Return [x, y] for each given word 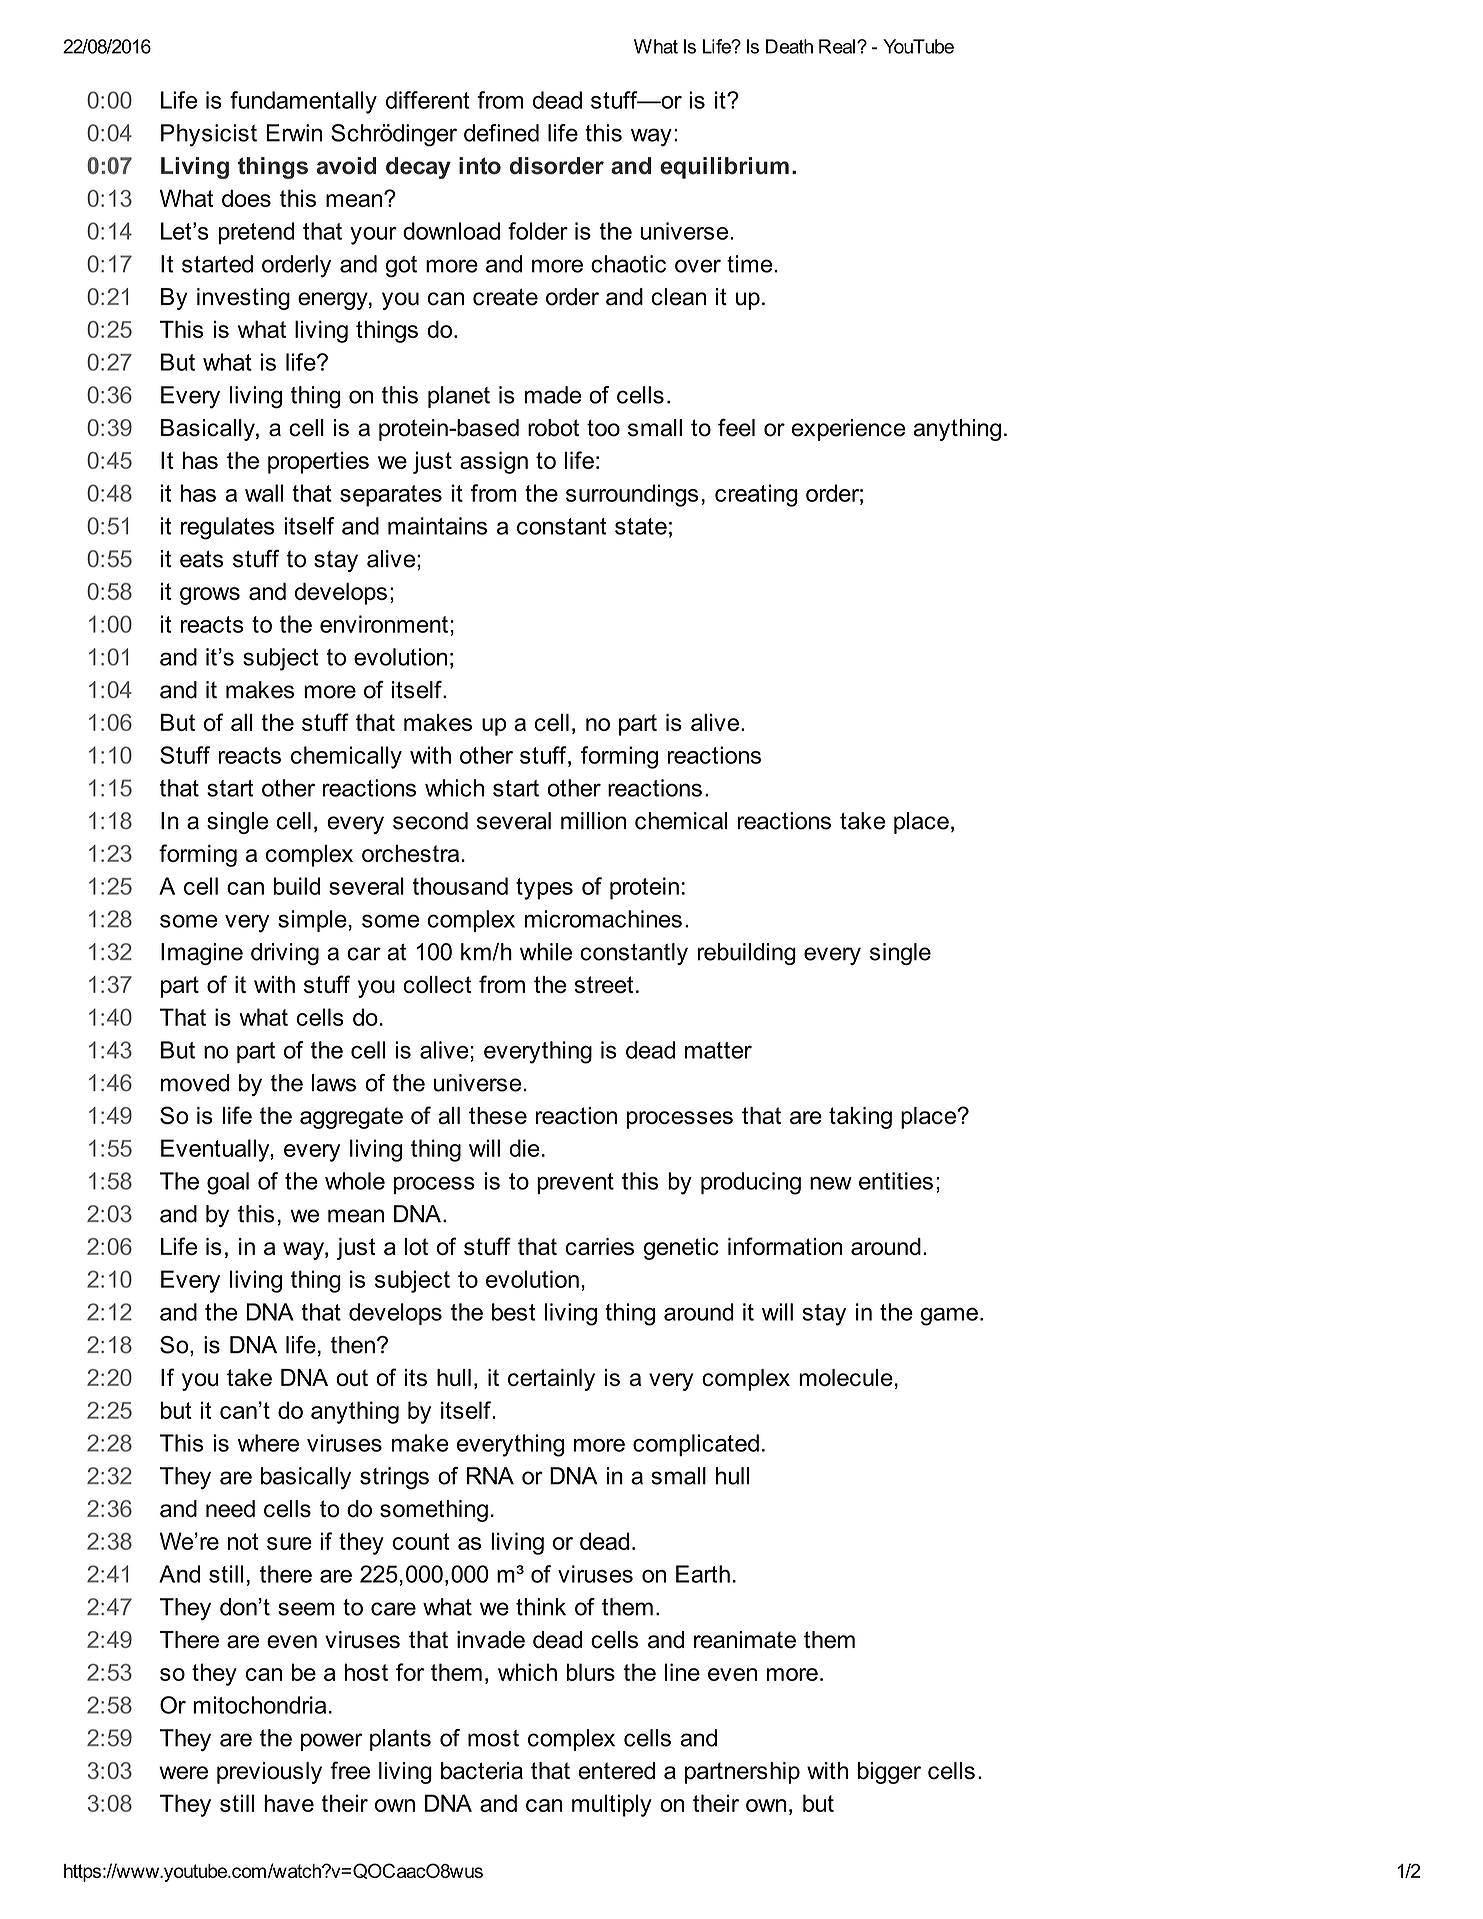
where [268, 1443]
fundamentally [303, 102]
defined [501, 133]
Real [837, 46]
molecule [846, 1377]
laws [334, 1083]
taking [860, 1118]
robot [553, 428]
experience [848, 430]
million [593, 821]
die [524, 1148]
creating [756, 495]
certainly [551, 1380]
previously [269, 1773]
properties [318, 462]
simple [312, 921]
